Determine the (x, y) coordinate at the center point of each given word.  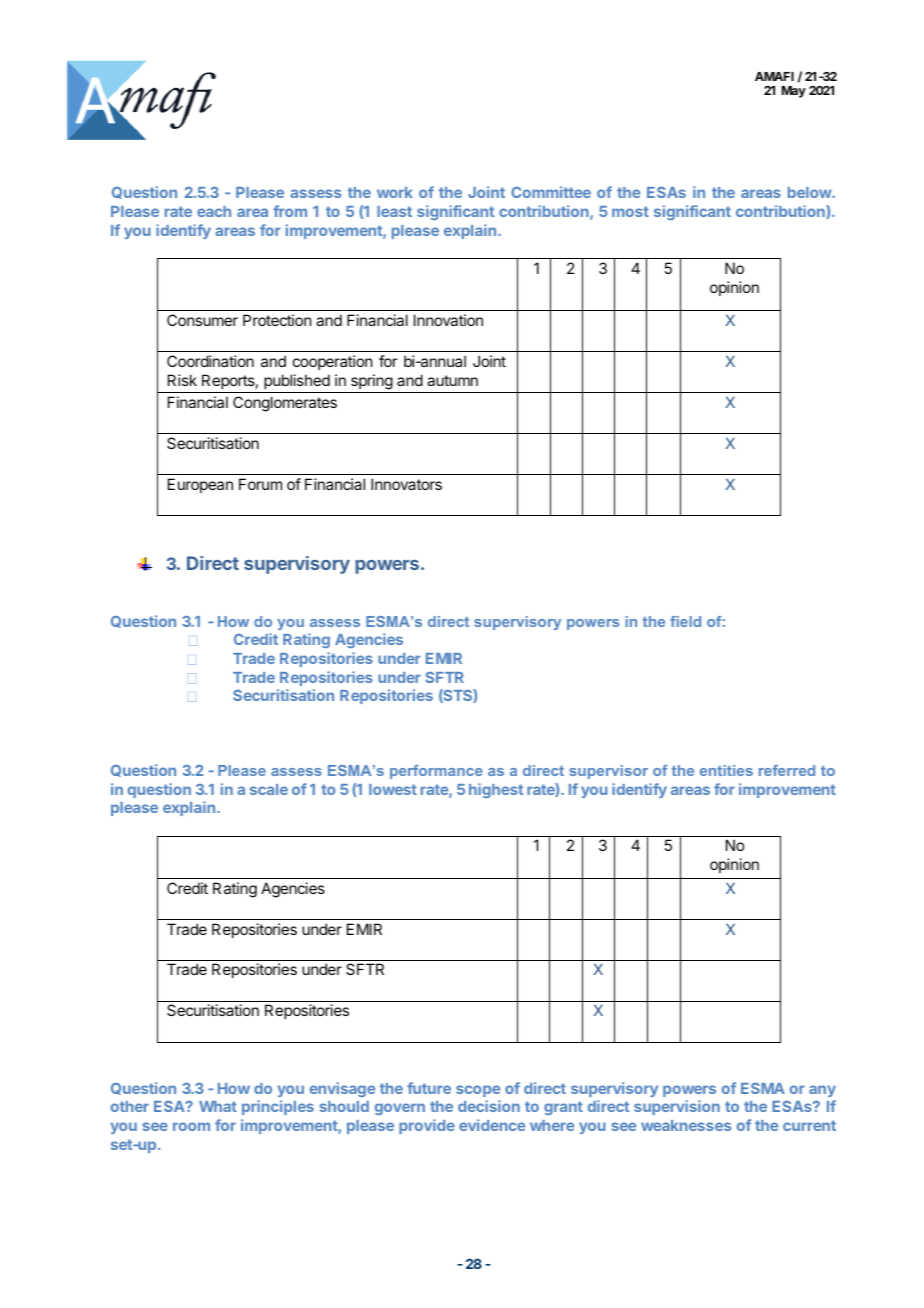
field (685, 621)
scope (478, 1091)
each (214, 211)
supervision (677, 1107)
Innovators (406, 484)
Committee (551, 192)
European (200, 485)
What (218, 1106)
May (794, 92)
